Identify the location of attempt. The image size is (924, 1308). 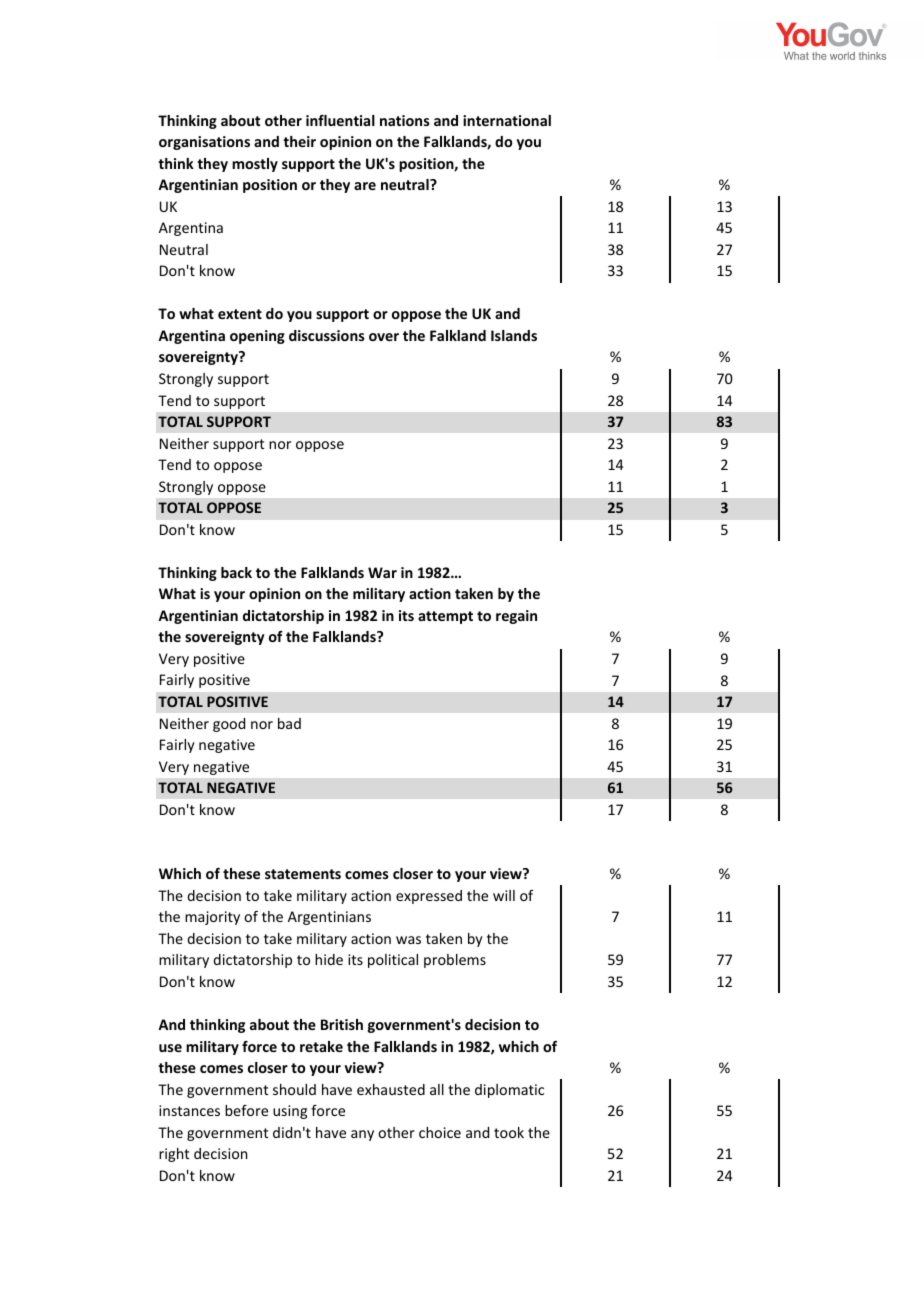
(445, 617).
